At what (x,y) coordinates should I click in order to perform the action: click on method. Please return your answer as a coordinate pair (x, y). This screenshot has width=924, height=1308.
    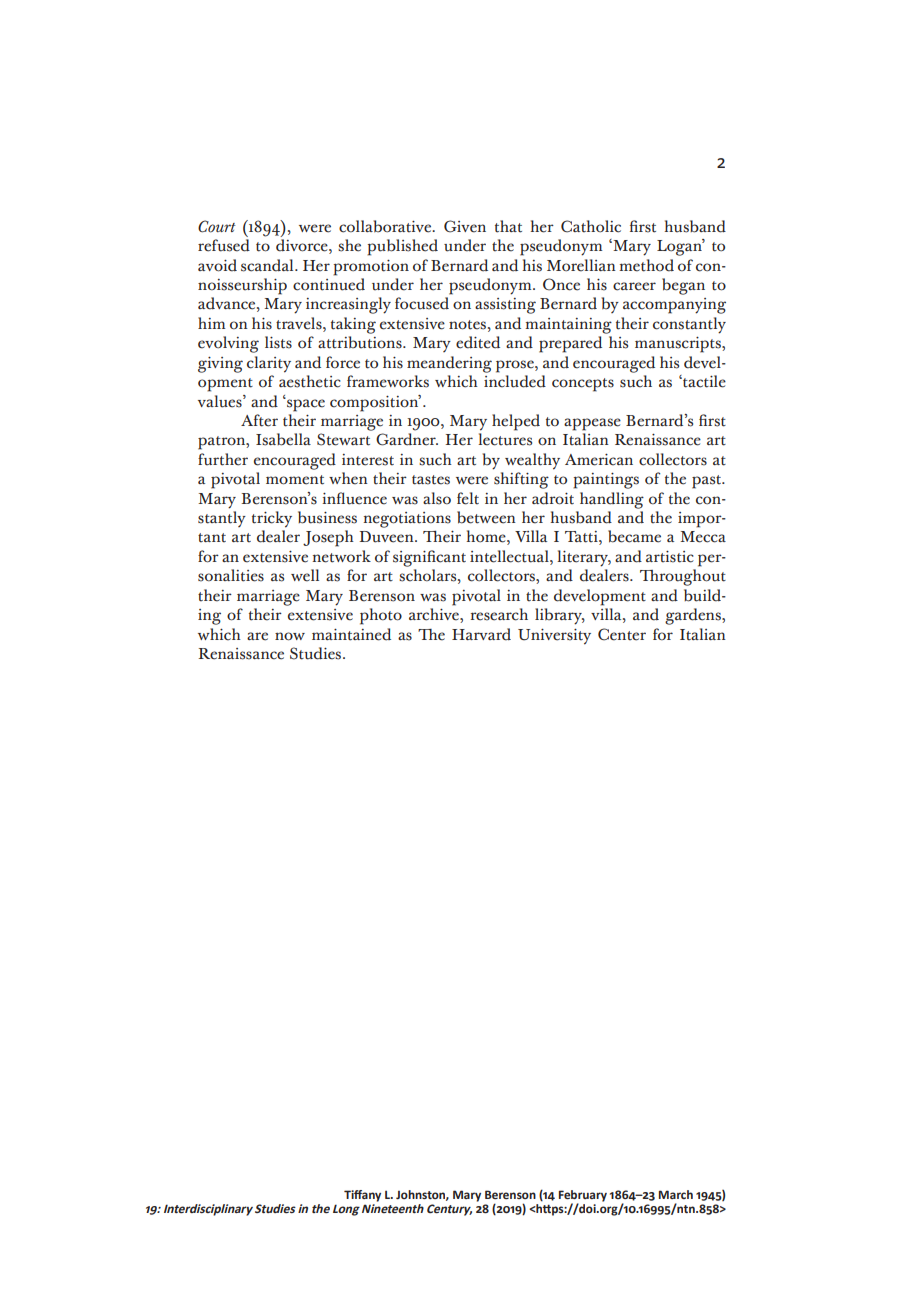
    Looking at the image, I should click on (646, 265).
